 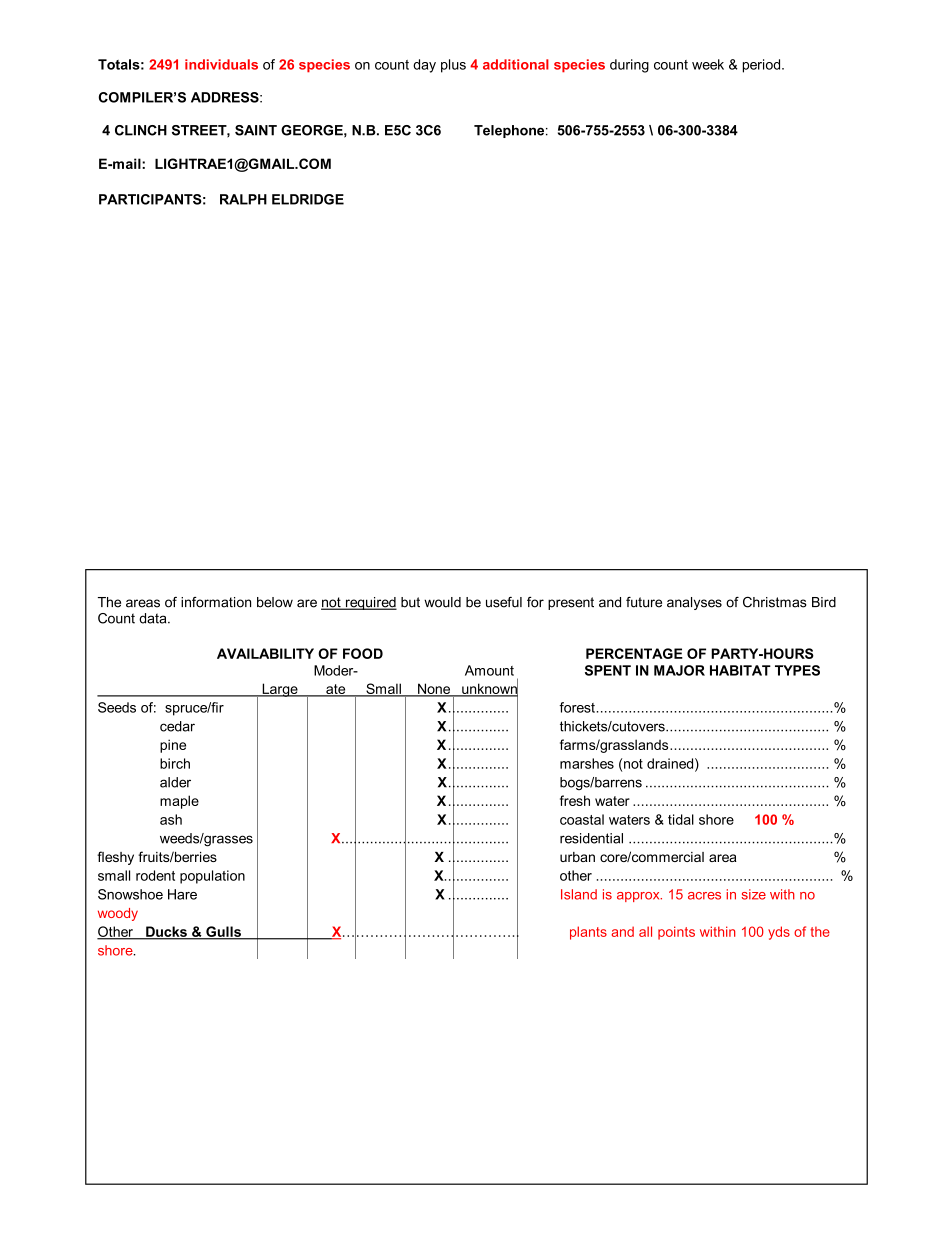 What do you see at coordinates (740, 670) in the image?
I see `HABITAT` at bounding box center [740, 670].
